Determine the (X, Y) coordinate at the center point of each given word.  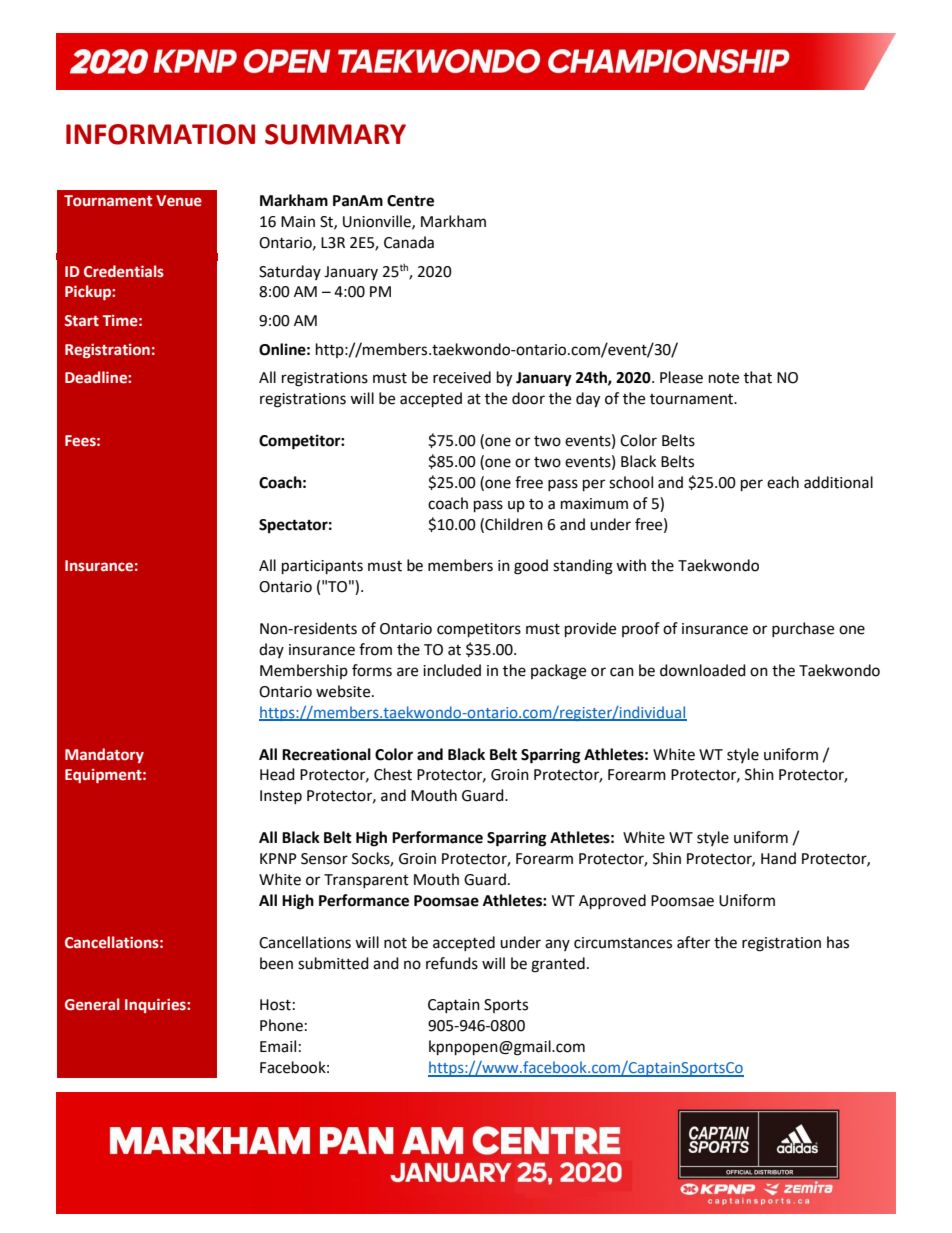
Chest (393, 774)
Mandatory (104, 755)
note (724, 378)
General (92, 1004)
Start (82, 321)
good (531, 567)
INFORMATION (160, 134)
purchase (803, 629)
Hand (778, 858)
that (758, 377)
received (462, 377)
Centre (410, 201)
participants (322, 567)
